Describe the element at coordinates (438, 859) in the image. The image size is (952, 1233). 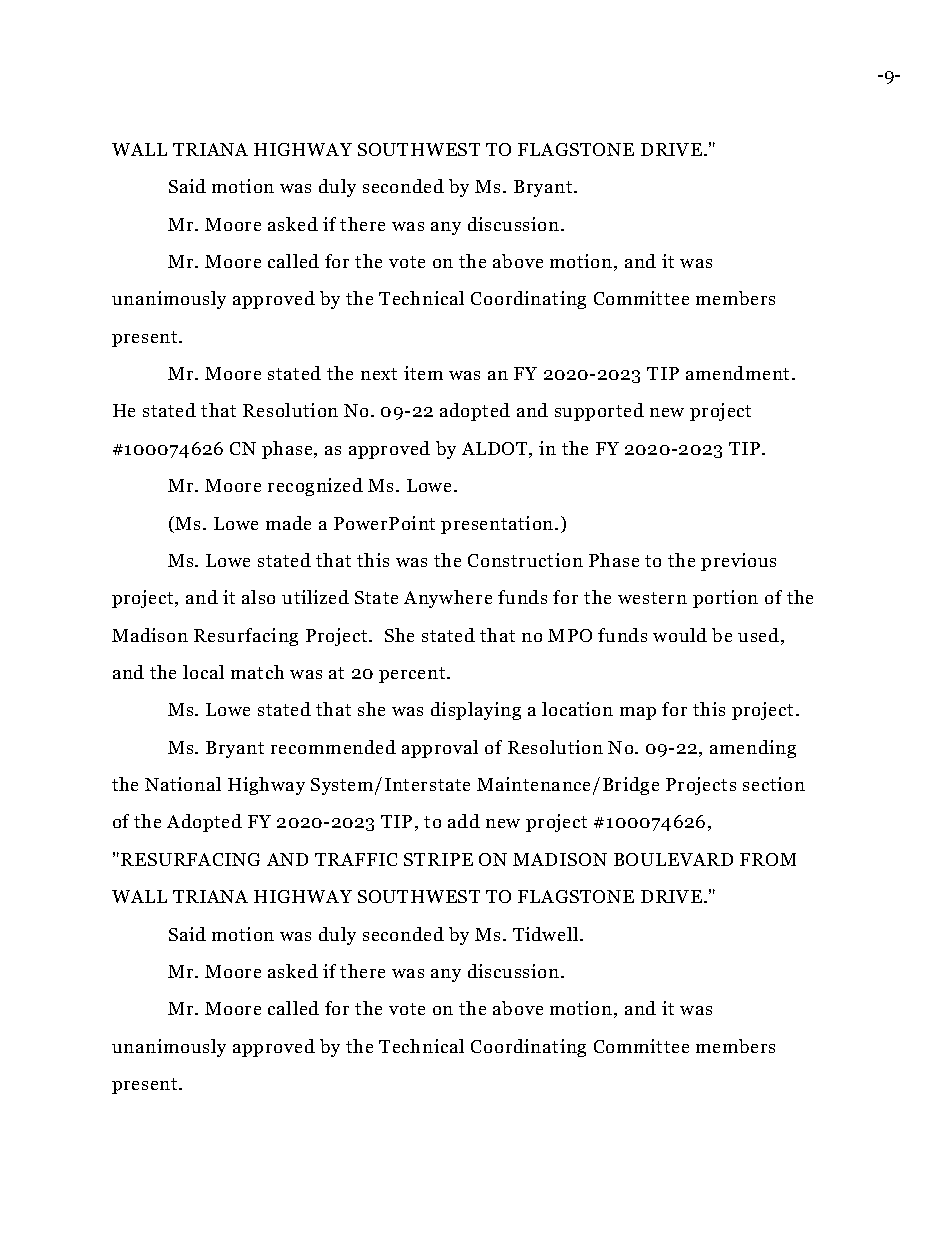
I see `STRIPE` at that location.
